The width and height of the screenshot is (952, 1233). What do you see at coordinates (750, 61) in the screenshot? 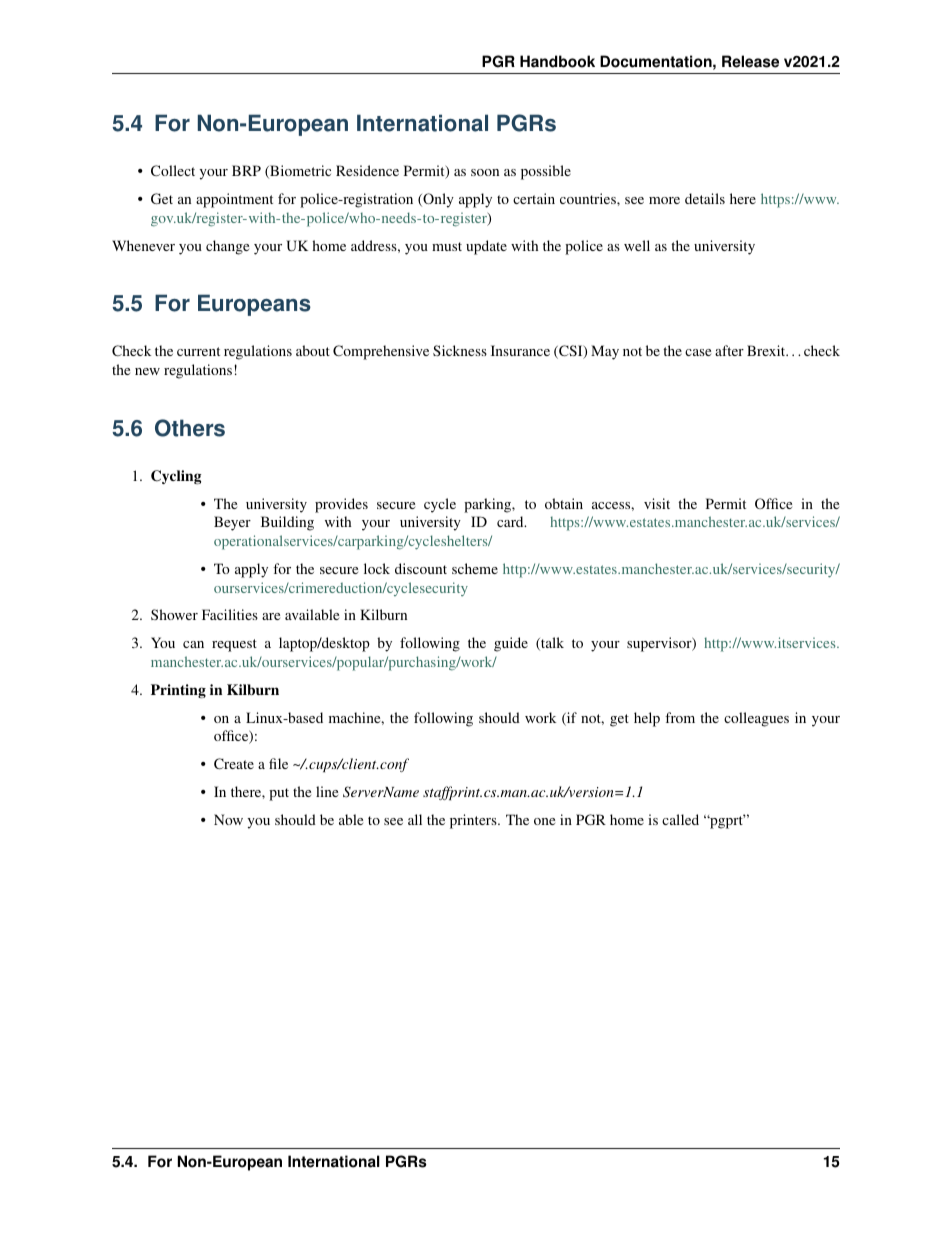
I see `Release` at bounding box center [750, 61].
